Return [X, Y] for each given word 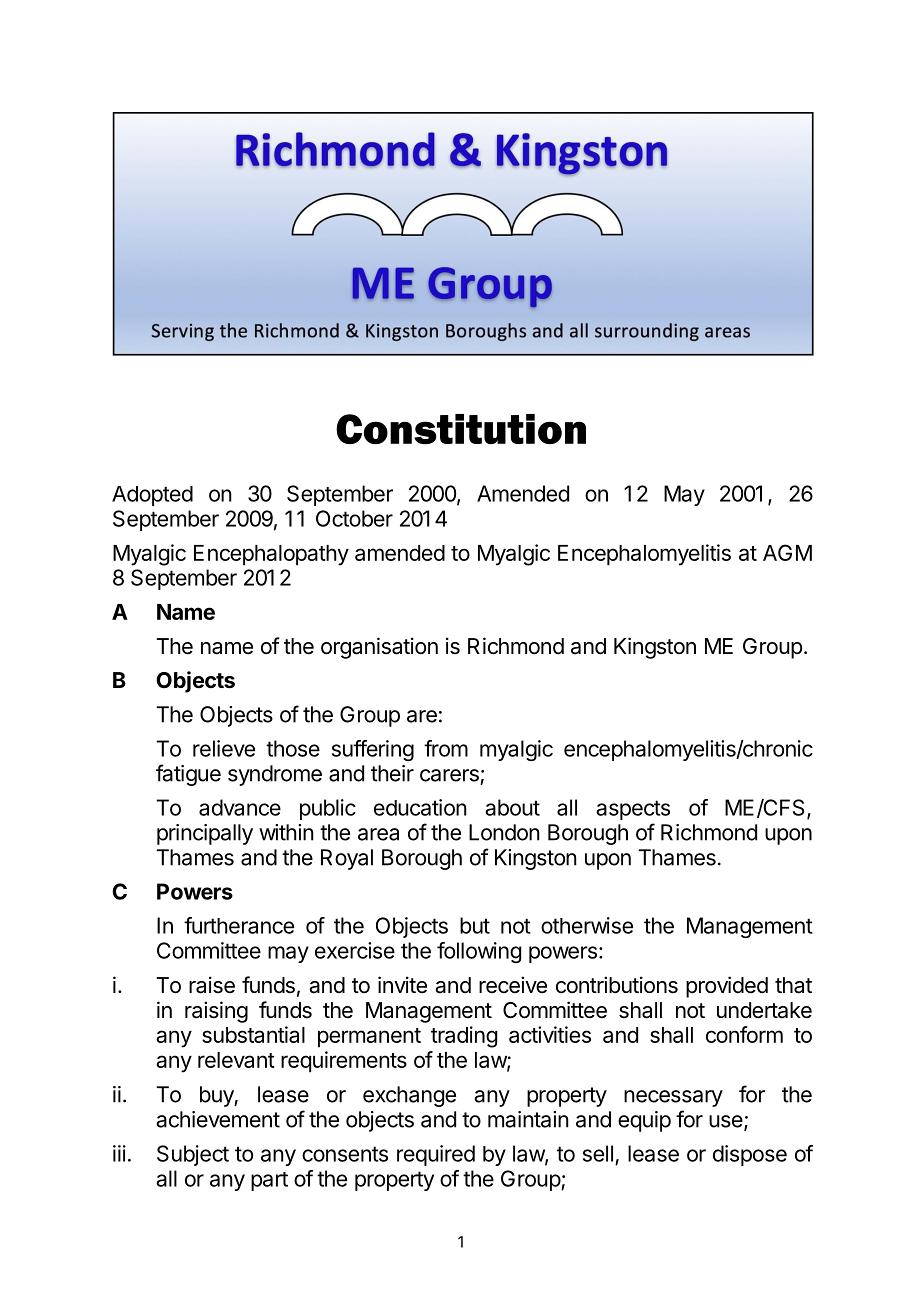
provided [727, 987]
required [436, 1155]
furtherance [239, 925]
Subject [193, 1155]
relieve [224, 748]
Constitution [461, 429]
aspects [633, 810]
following [479, 952]
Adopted [152, 496]
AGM [787, 552]
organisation [379, 648]
